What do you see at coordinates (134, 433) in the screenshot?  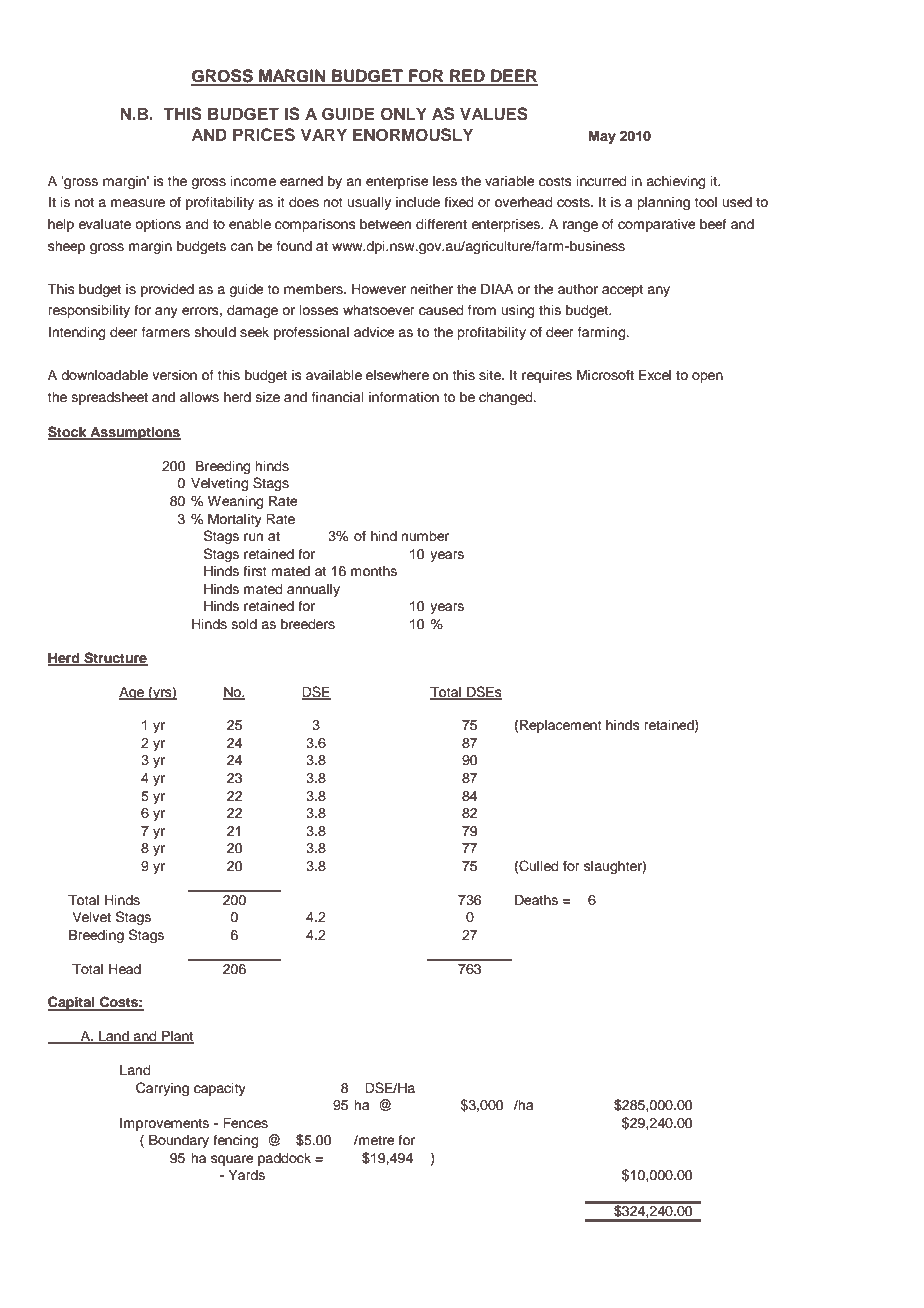 I see `Assumptions` at bounding box center [134, 433].
